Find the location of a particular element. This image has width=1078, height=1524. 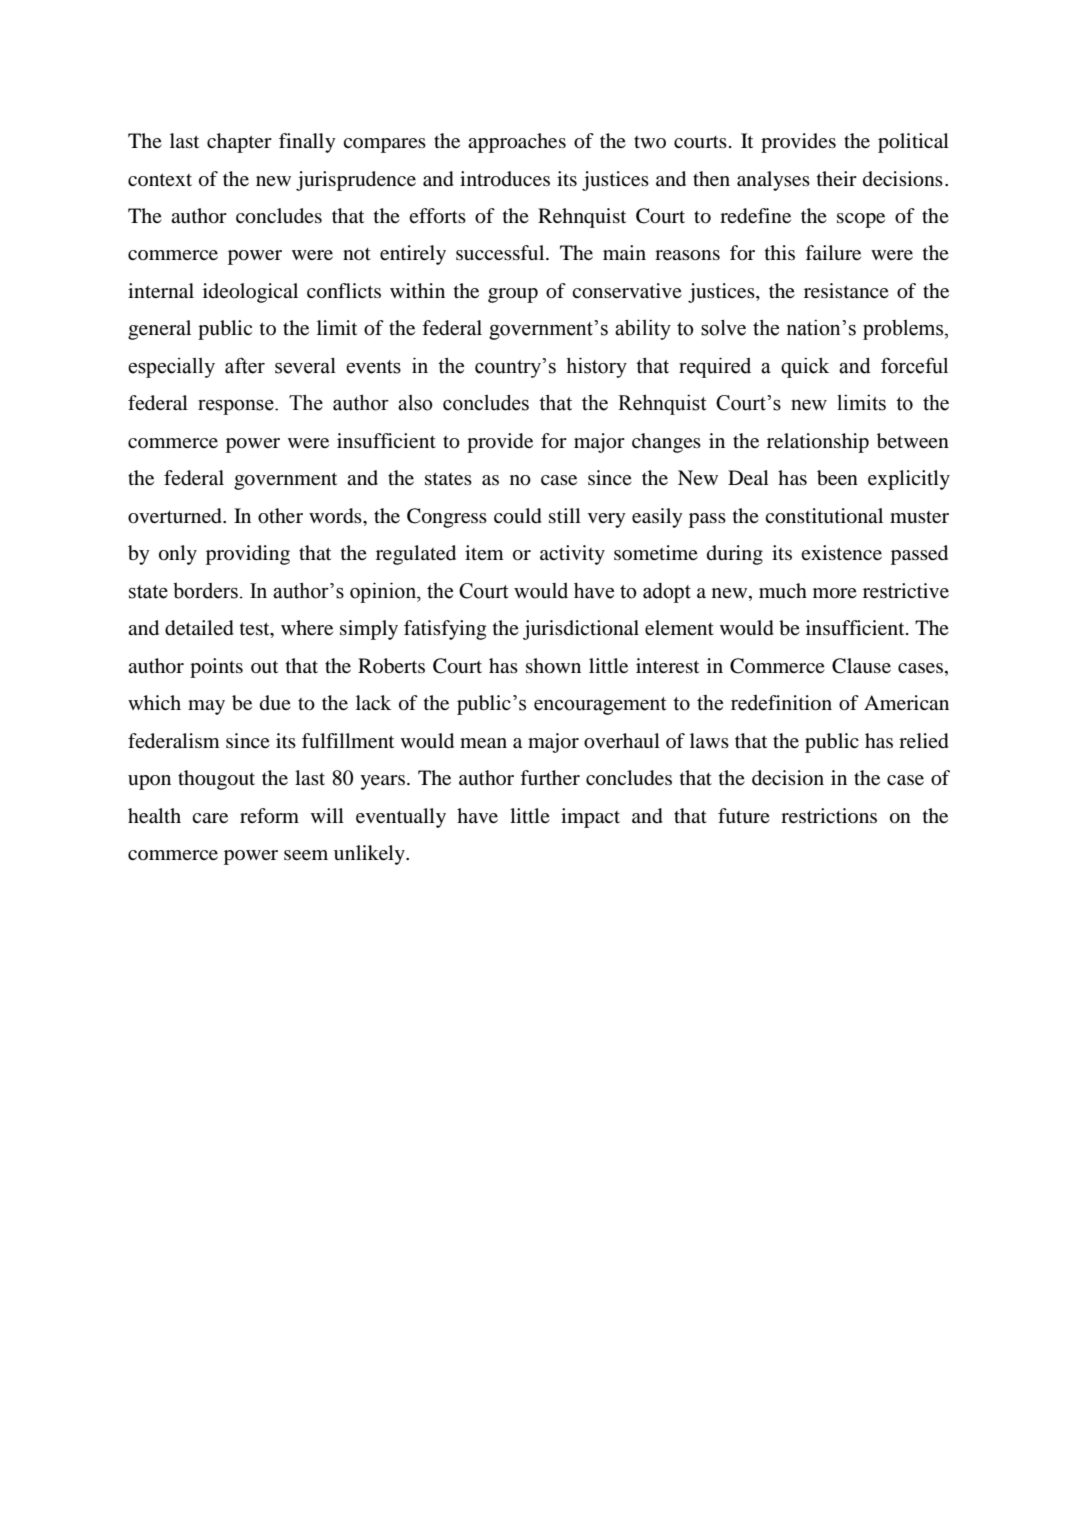

could is located at coordinates (518, 516).
